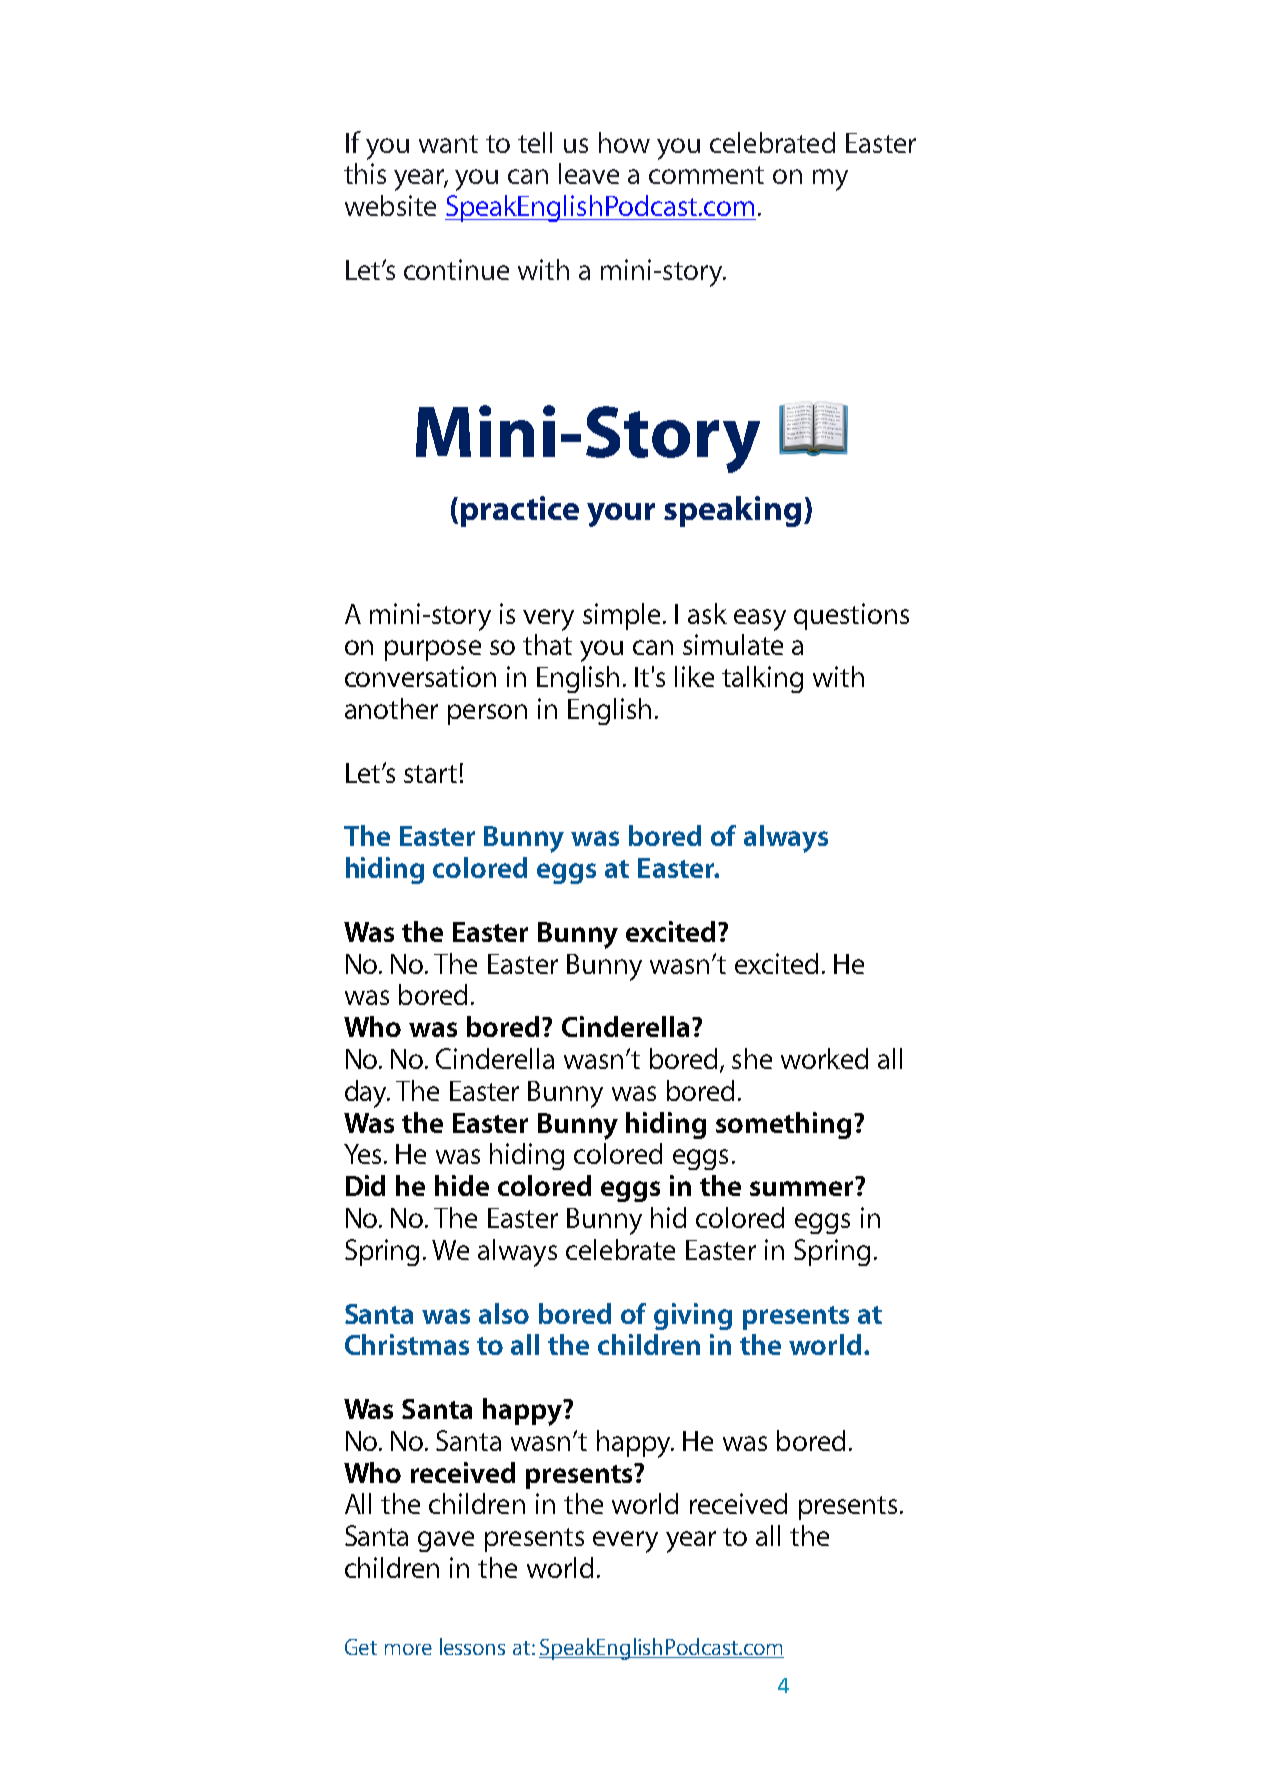 Image resolution: width=1262 pixels, height=1786 pixels. I want to click on more, so click(408, 1649).
